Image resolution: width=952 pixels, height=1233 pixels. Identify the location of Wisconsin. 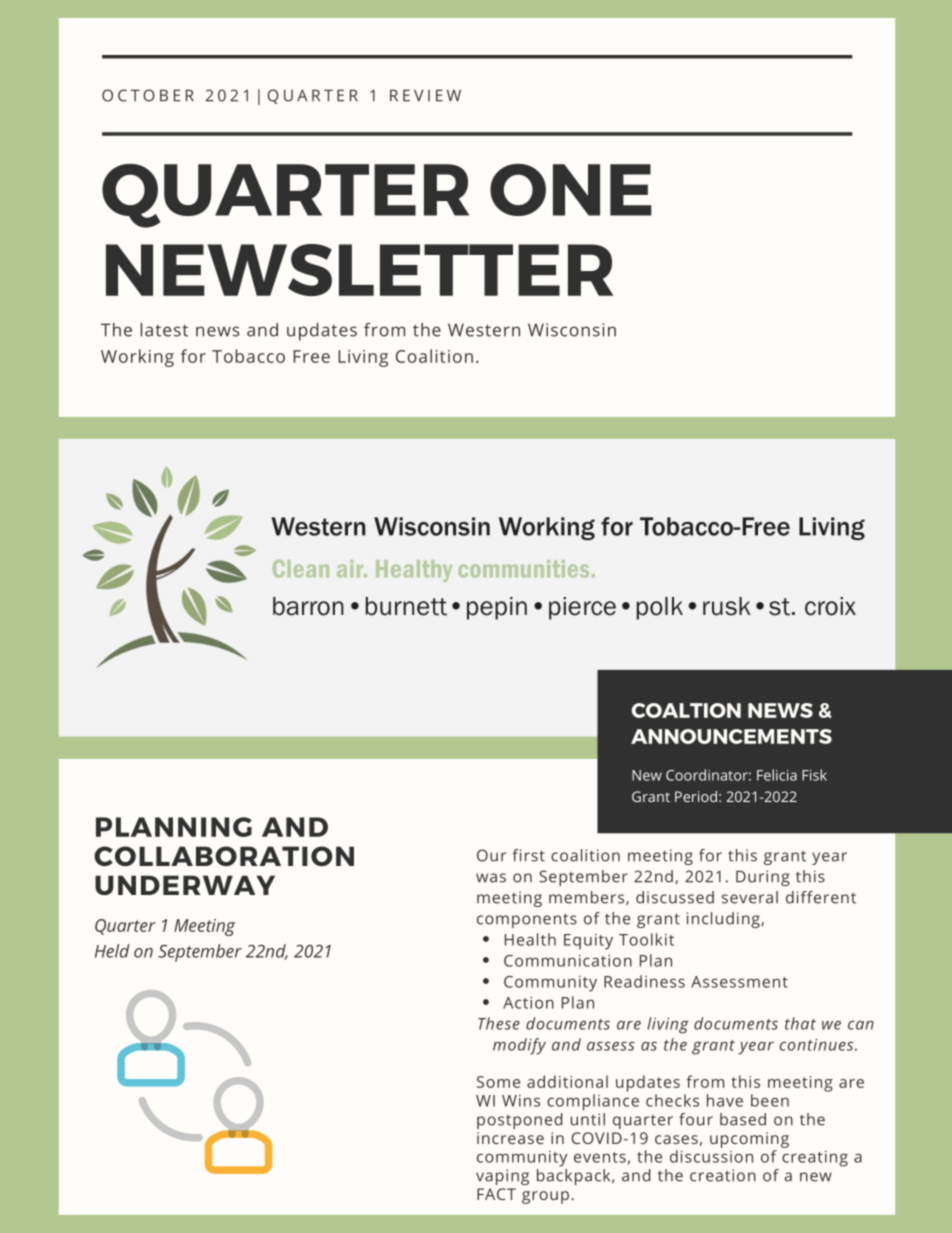
(572, 330).
